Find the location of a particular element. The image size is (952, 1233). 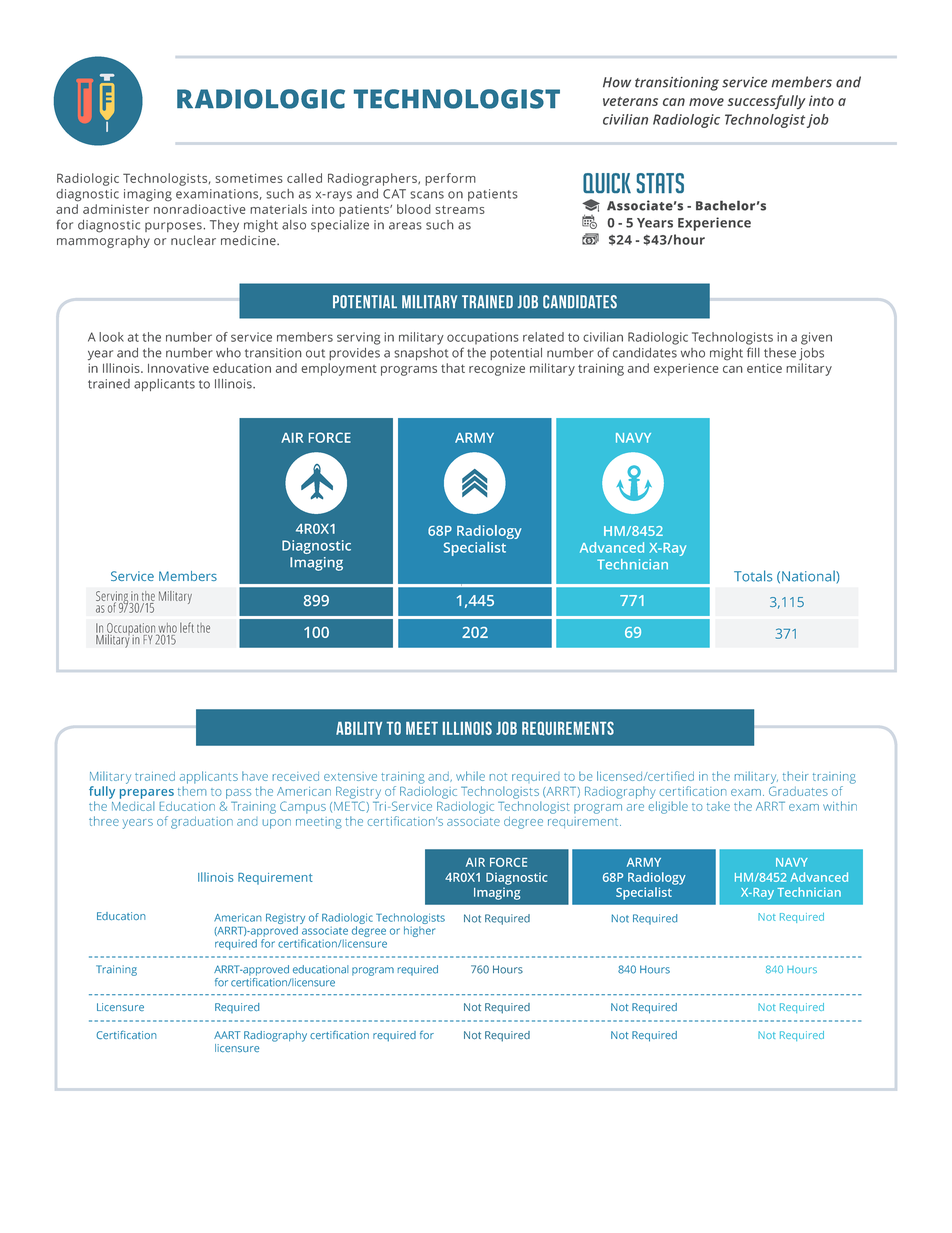

sometimes is located at coordinates (249, 178).
